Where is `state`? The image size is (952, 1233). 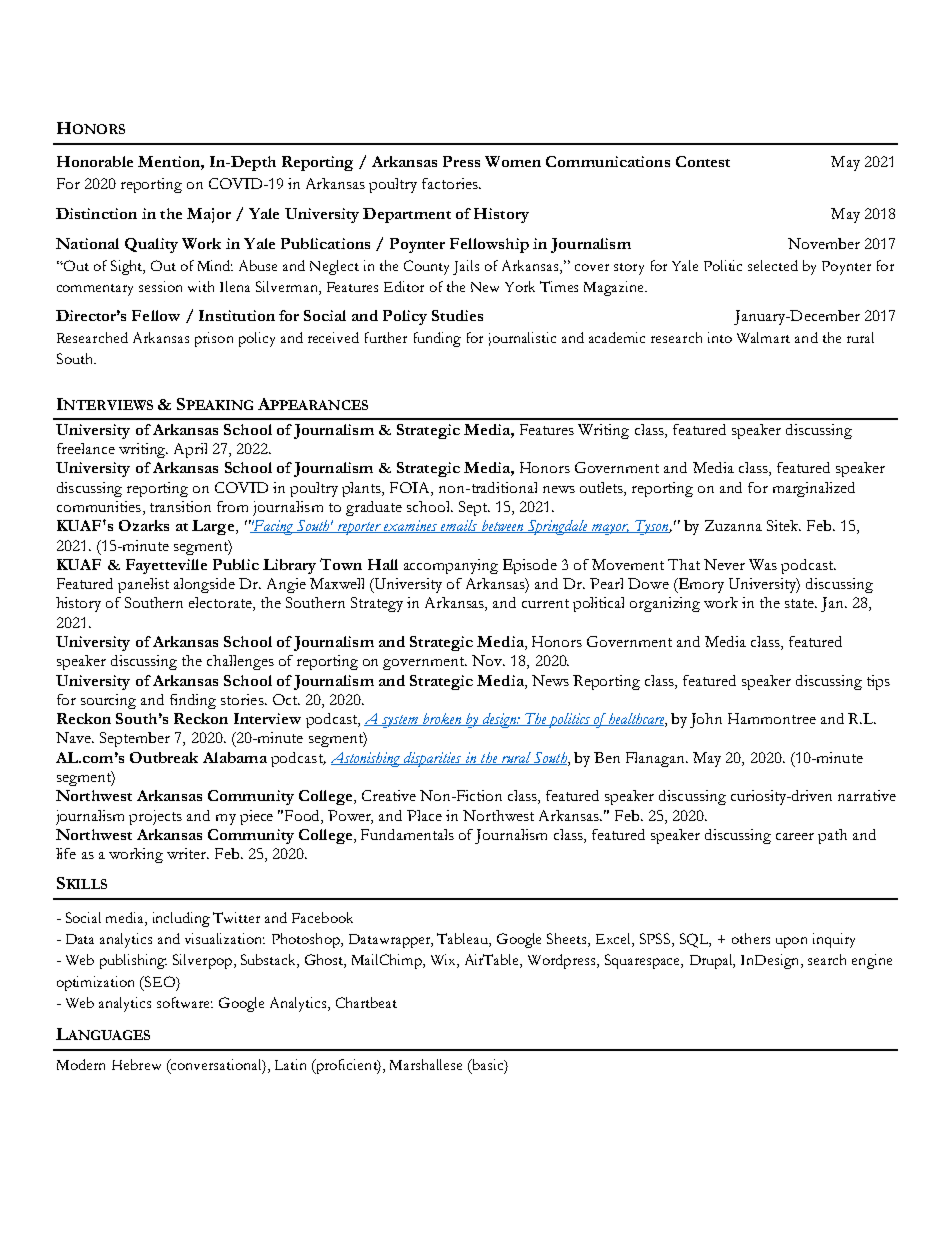
state is located at coordinates (801, 603).
